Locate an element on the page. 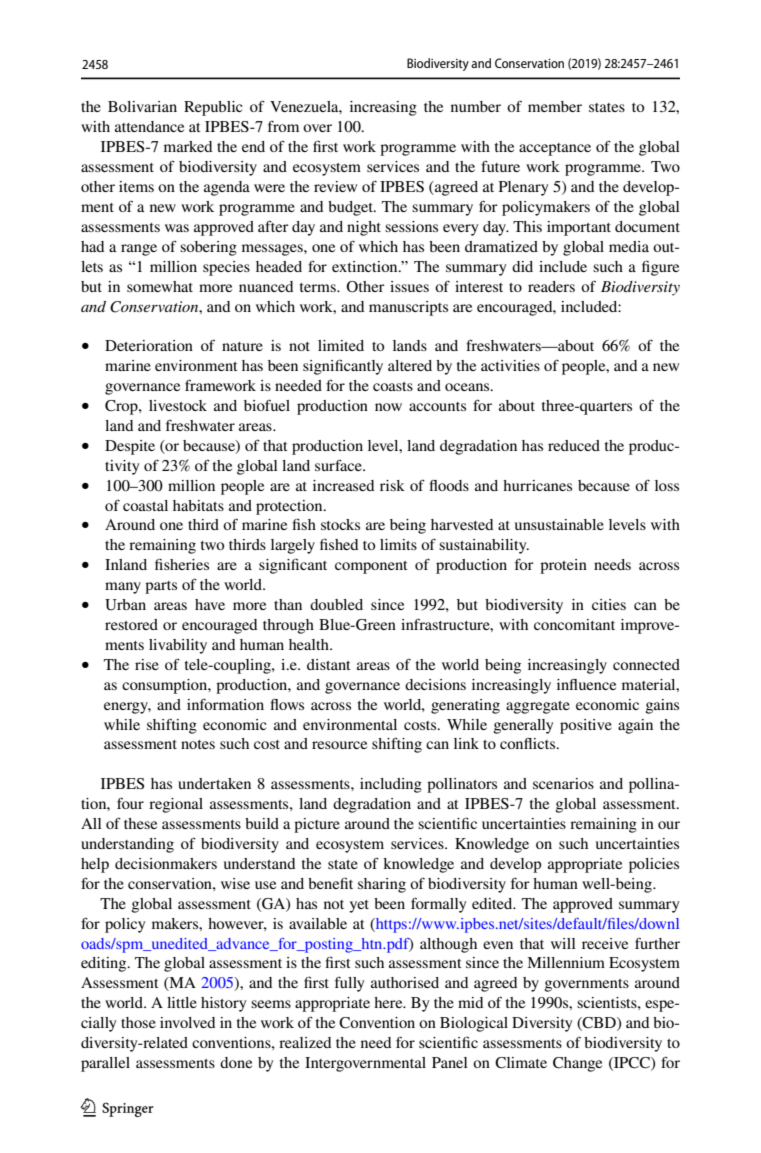 This image has height=1153, width=761. resource is located at coordinates (339, 745).
